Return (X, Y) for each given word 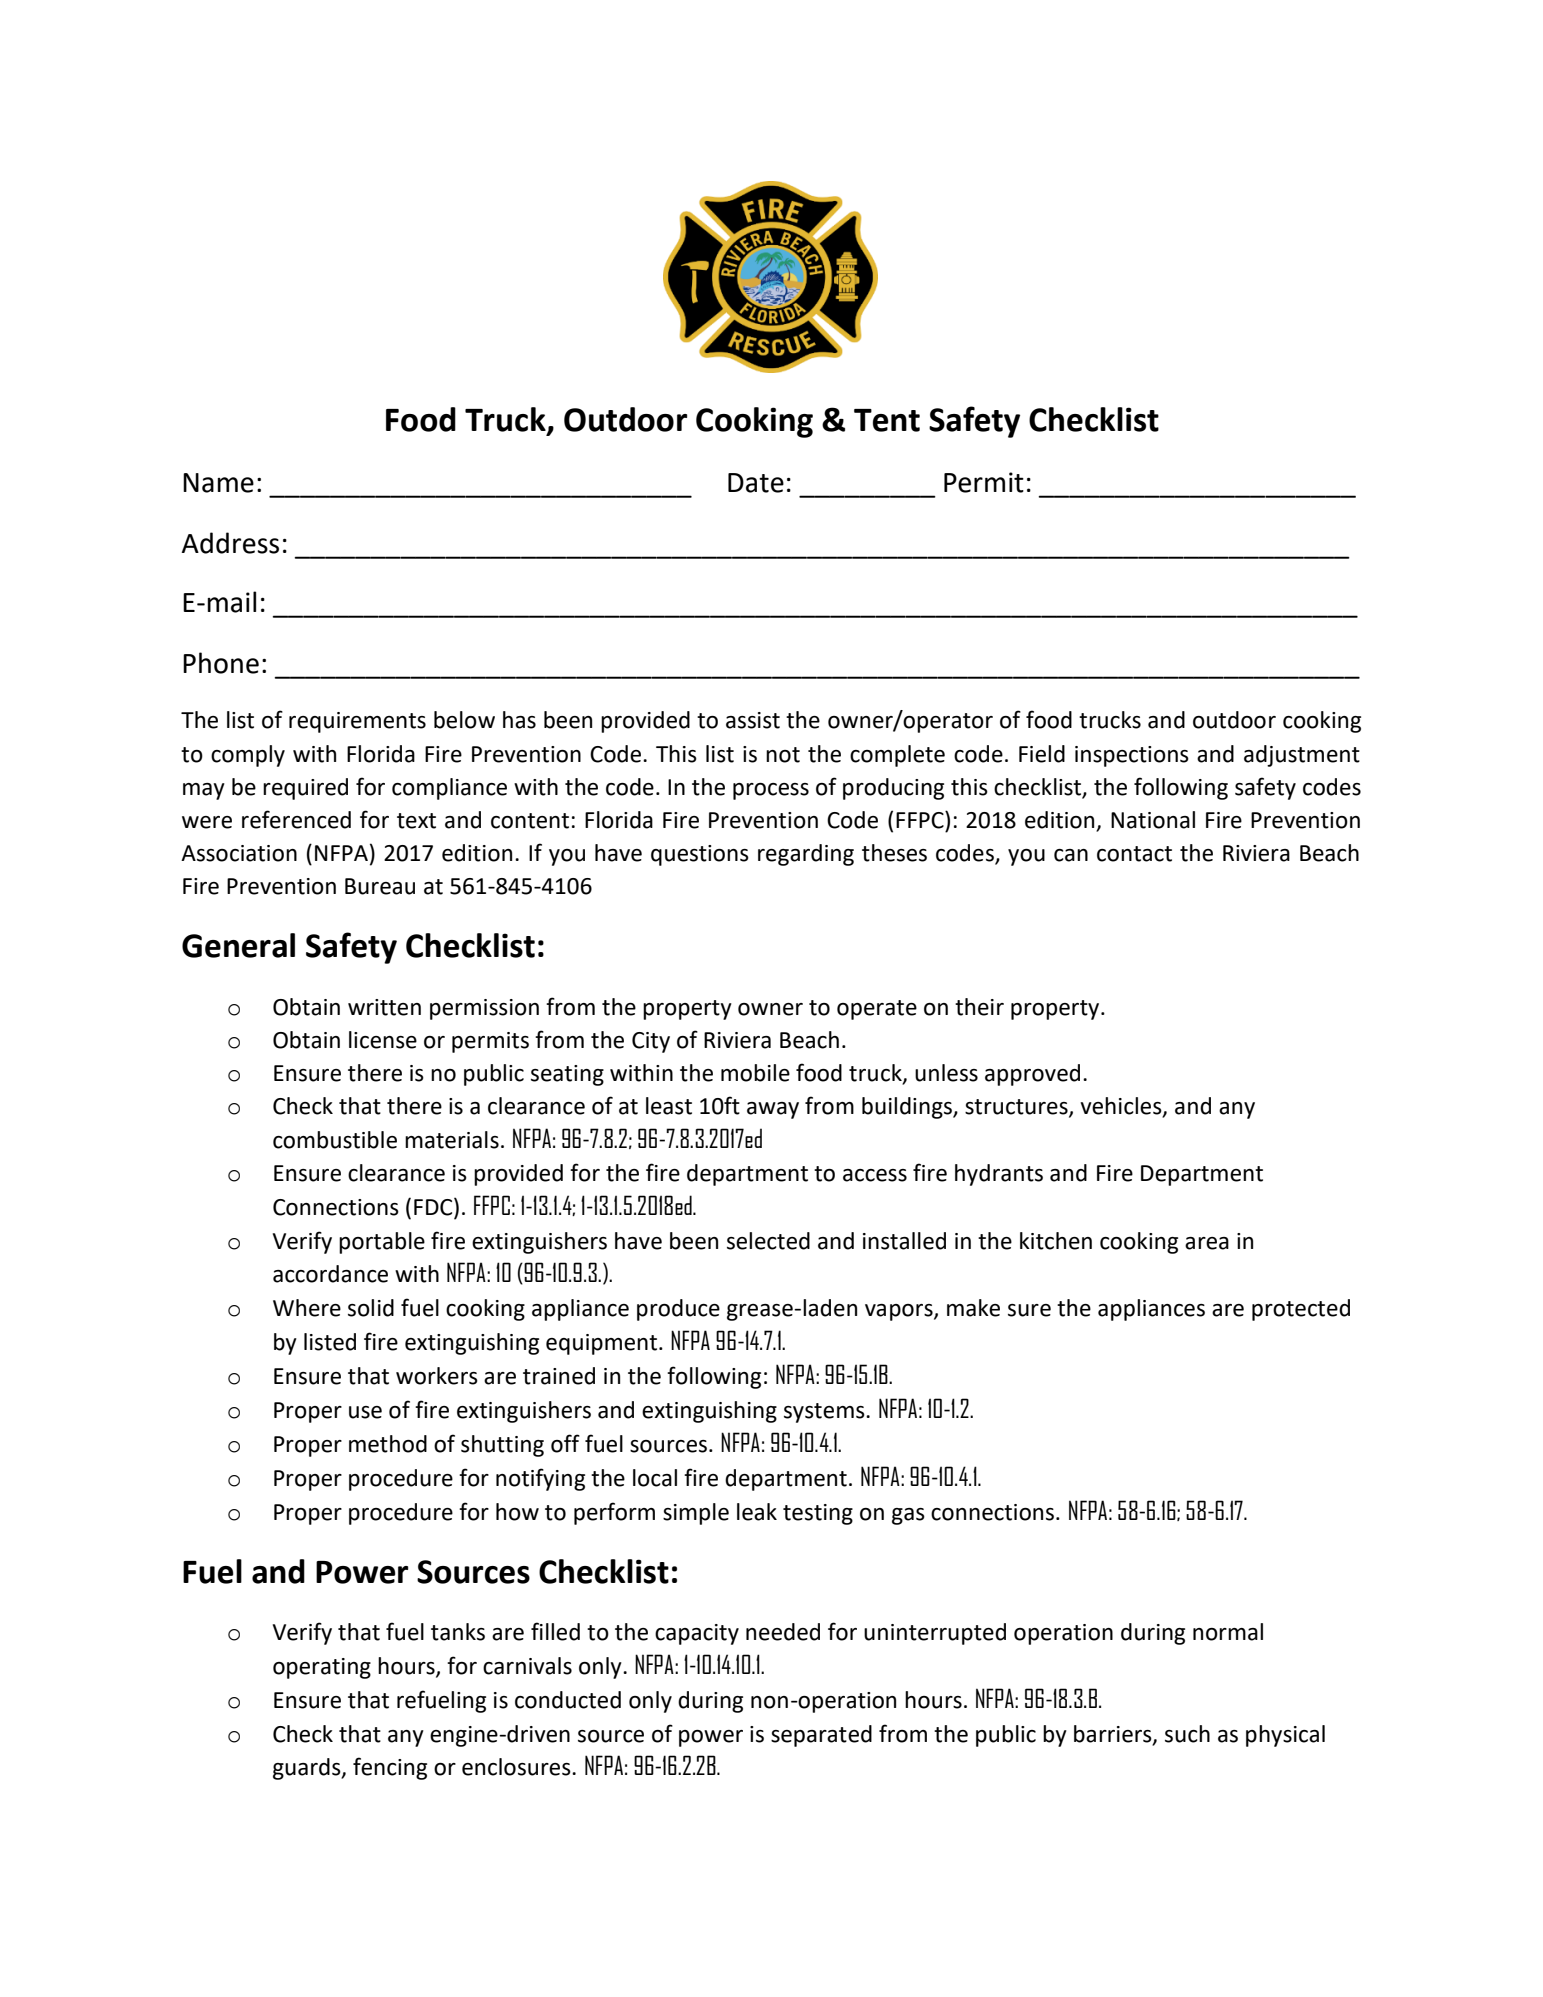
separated (821, 1736)
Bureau (380, 886)
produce (678, 1310)
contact (1134, 854)
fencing (390, 1768)
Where (307, 1308)
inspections (1132, 756)
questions (700, 855)
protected (1301, 1310)
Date (756, 483)
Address (230, 543)
